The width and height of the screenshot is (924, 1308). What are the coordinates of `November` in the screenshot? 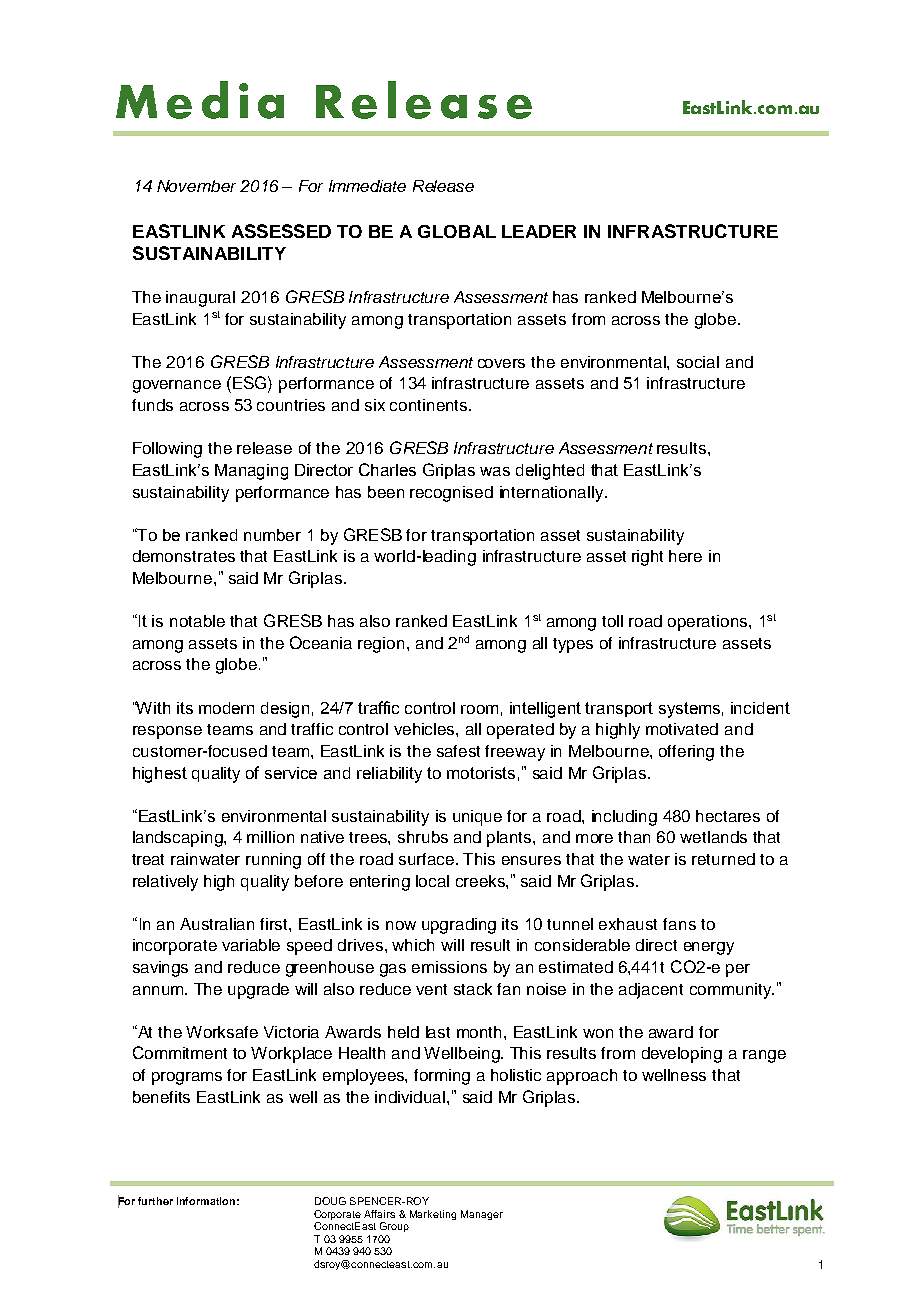 It's located at (196, 186).
